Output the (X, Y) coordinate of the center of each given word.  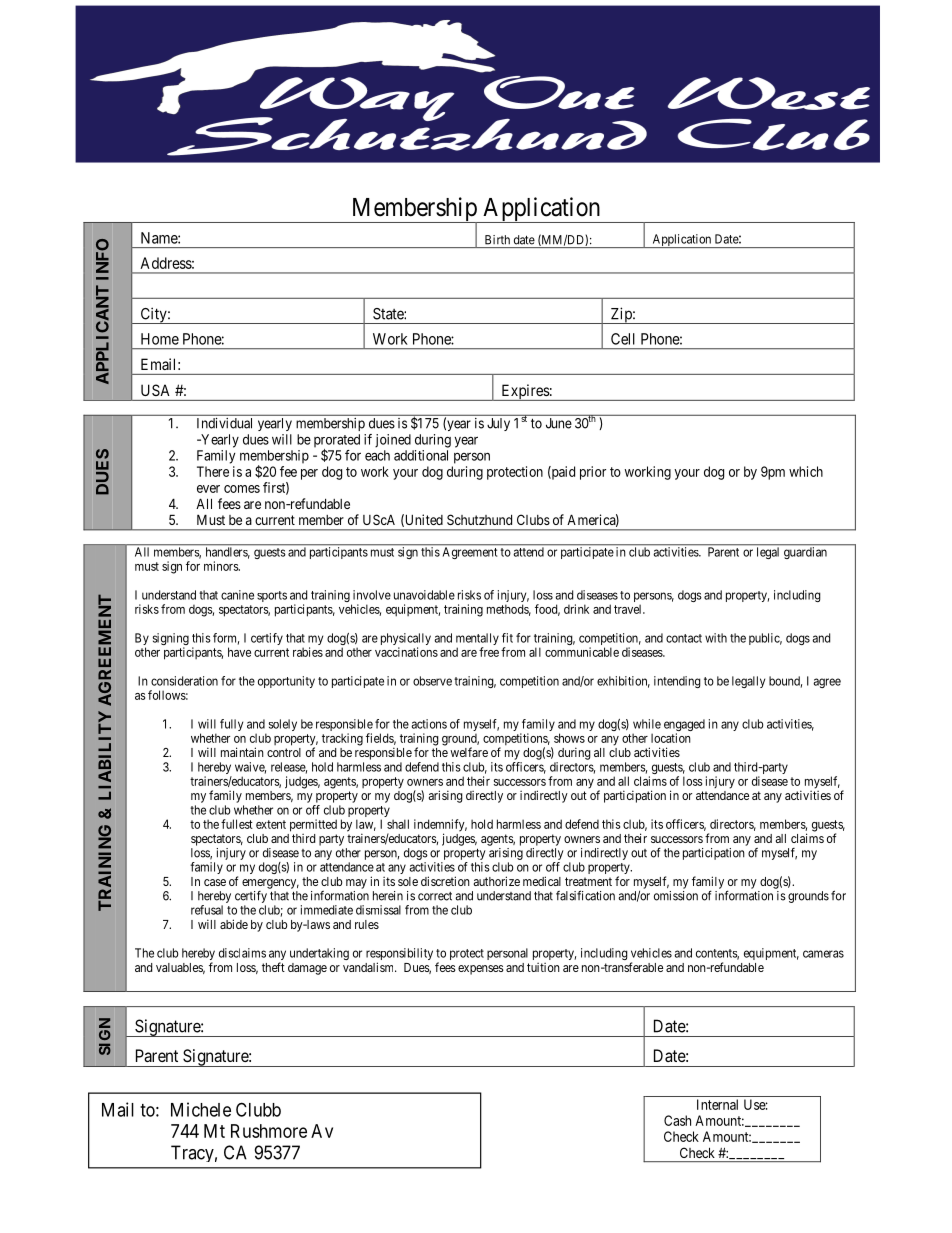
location (671, 738)
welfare (469, 752)
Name (160, 238)
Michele (201, 1109)
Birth (497, 239)
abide (234, 924)
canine (237, 595)
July (498, 424)
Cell (623, 339)
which (806, 471)
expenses (481, 970)
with (716, 638)
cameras (823, 954)
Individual (224, 423)
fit (507, 638)
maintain (242, 752)
